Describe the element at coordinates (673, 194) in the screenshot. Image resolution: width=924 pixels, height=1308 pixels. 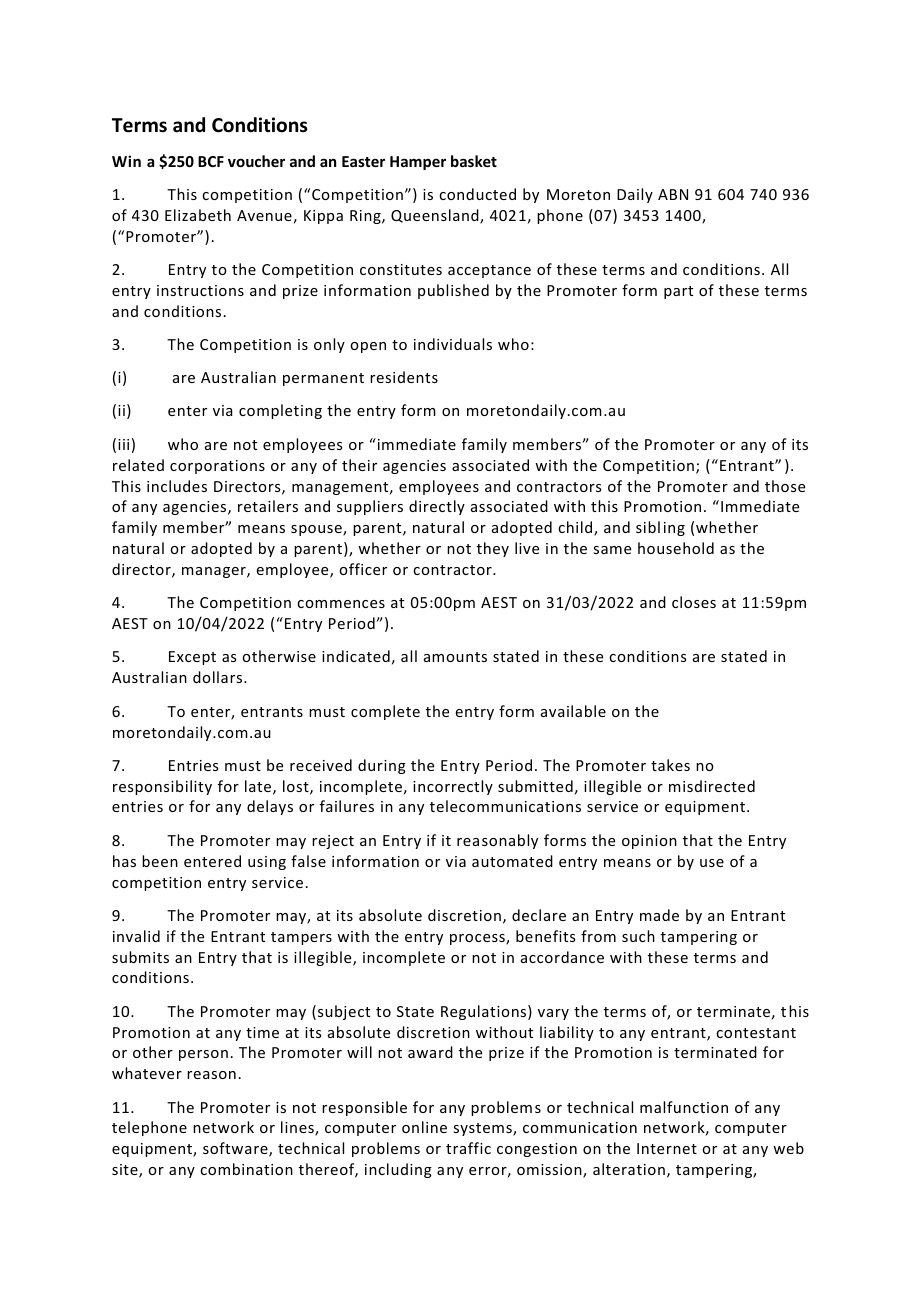
I see `ABN` at that location.
